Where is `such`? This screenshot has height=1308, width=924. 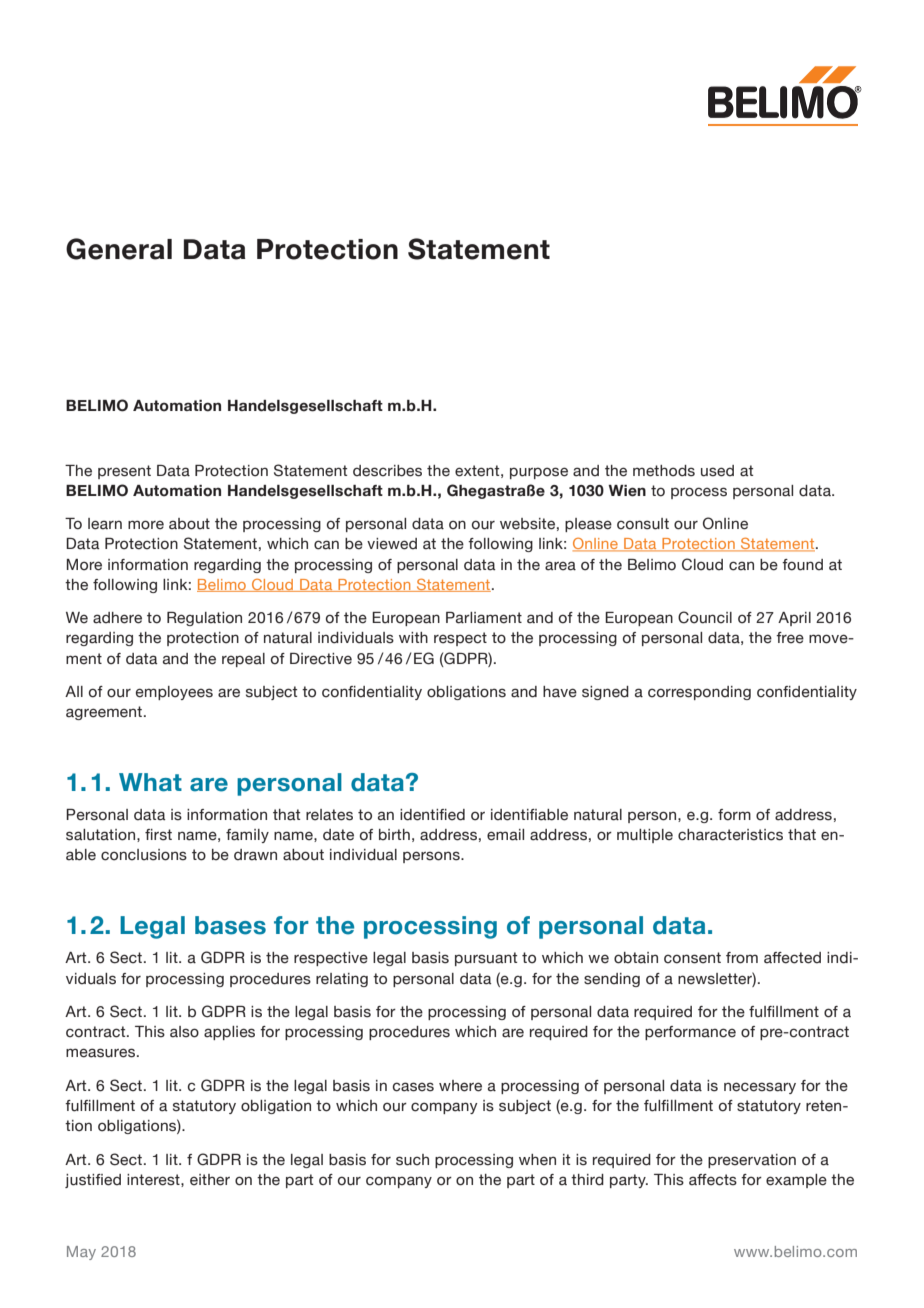 such is located at coordinates (412, 1160).
